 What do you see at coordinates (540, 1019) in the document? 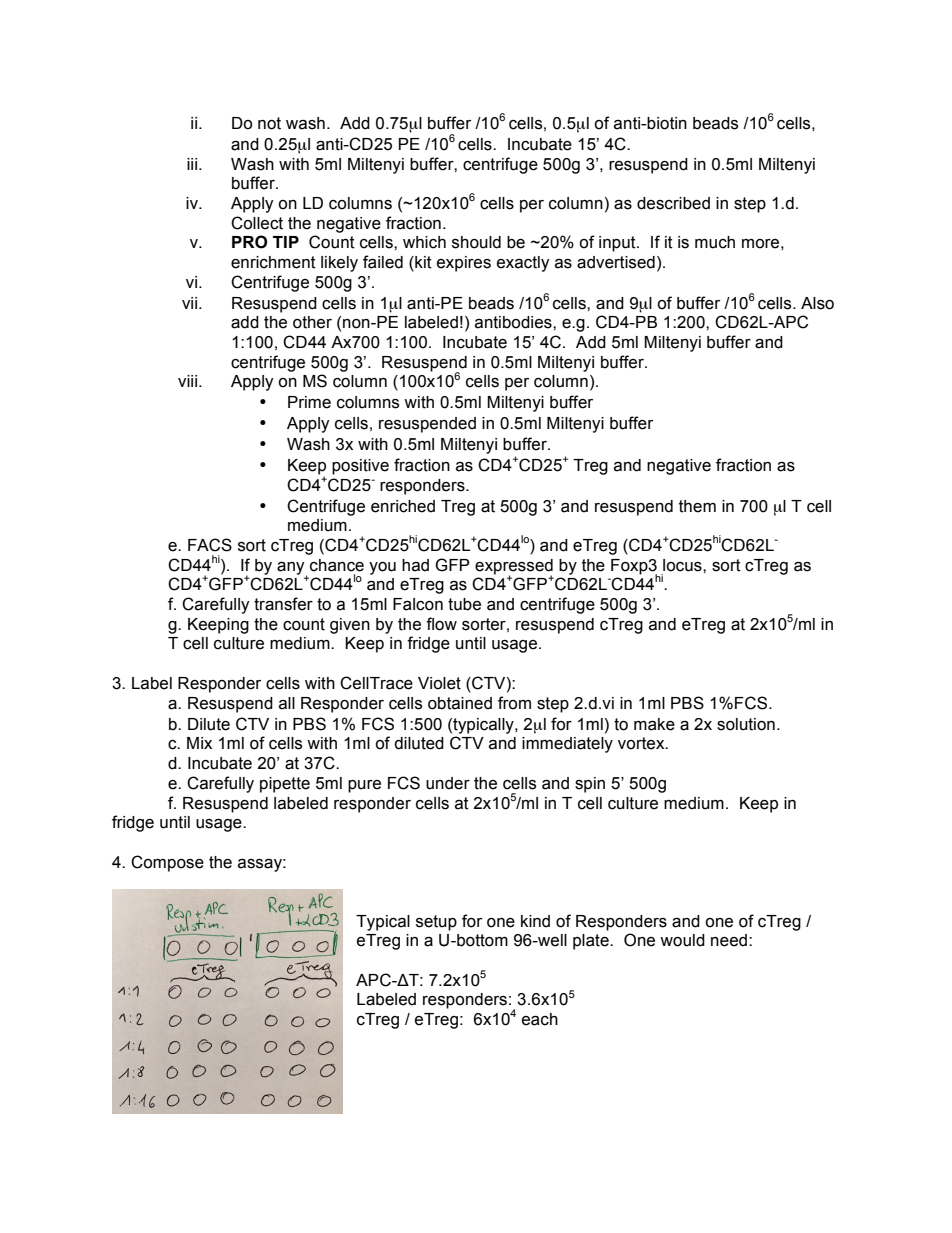
I see `each` at bounding box center [540, 1019].
